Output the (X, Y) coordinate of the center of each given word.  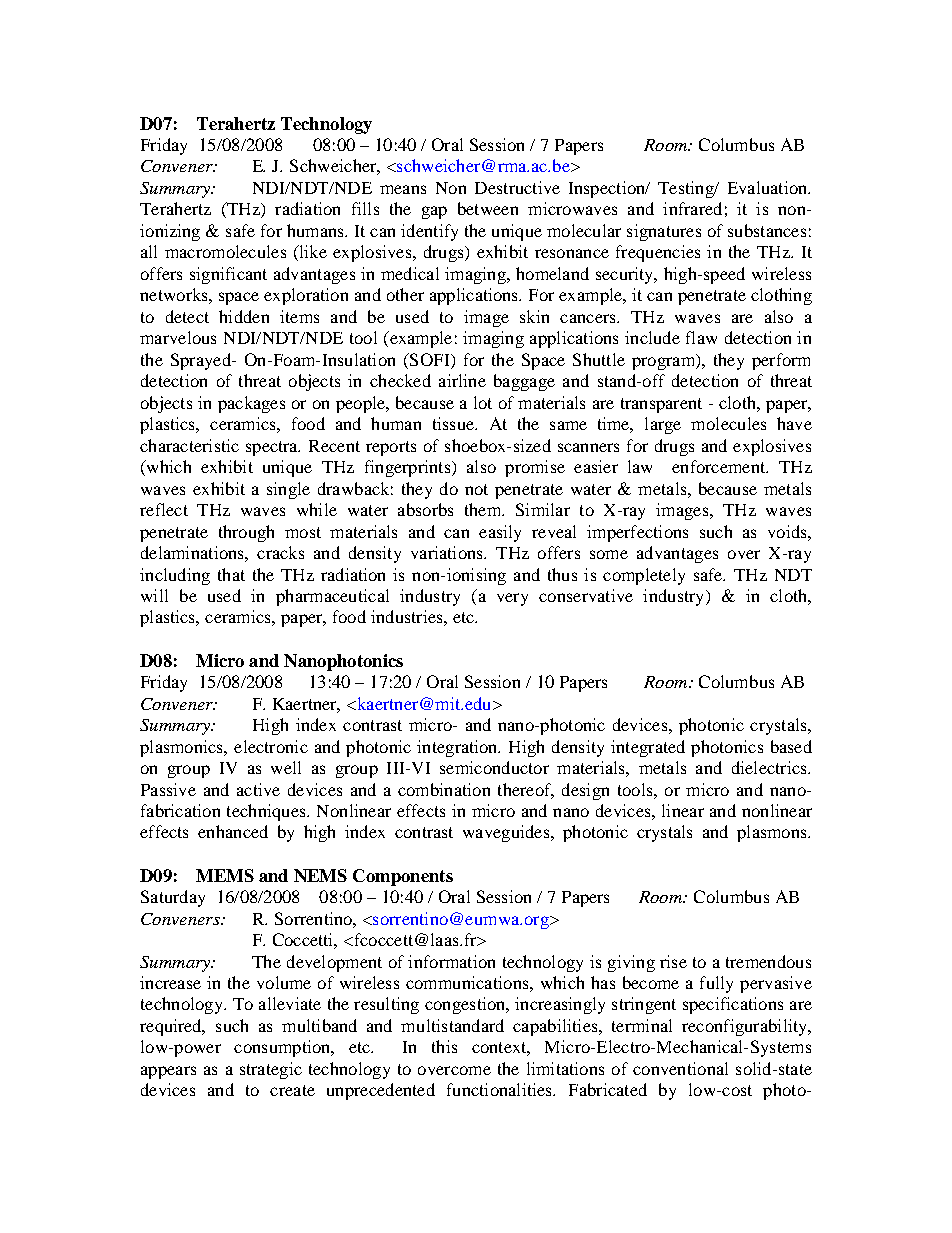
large (663, 425)
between (488, 208)
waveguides (507, 833)
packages (251, 404)
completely (644, 576)
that (231, 574)
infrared (692, 208)
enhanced (233, 831)
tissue (454, 423)
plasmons (773, 833)
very (512, 599)
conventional (680, 1068)
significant (228, 275)
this (444, 1046)
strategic (271, 1070)
